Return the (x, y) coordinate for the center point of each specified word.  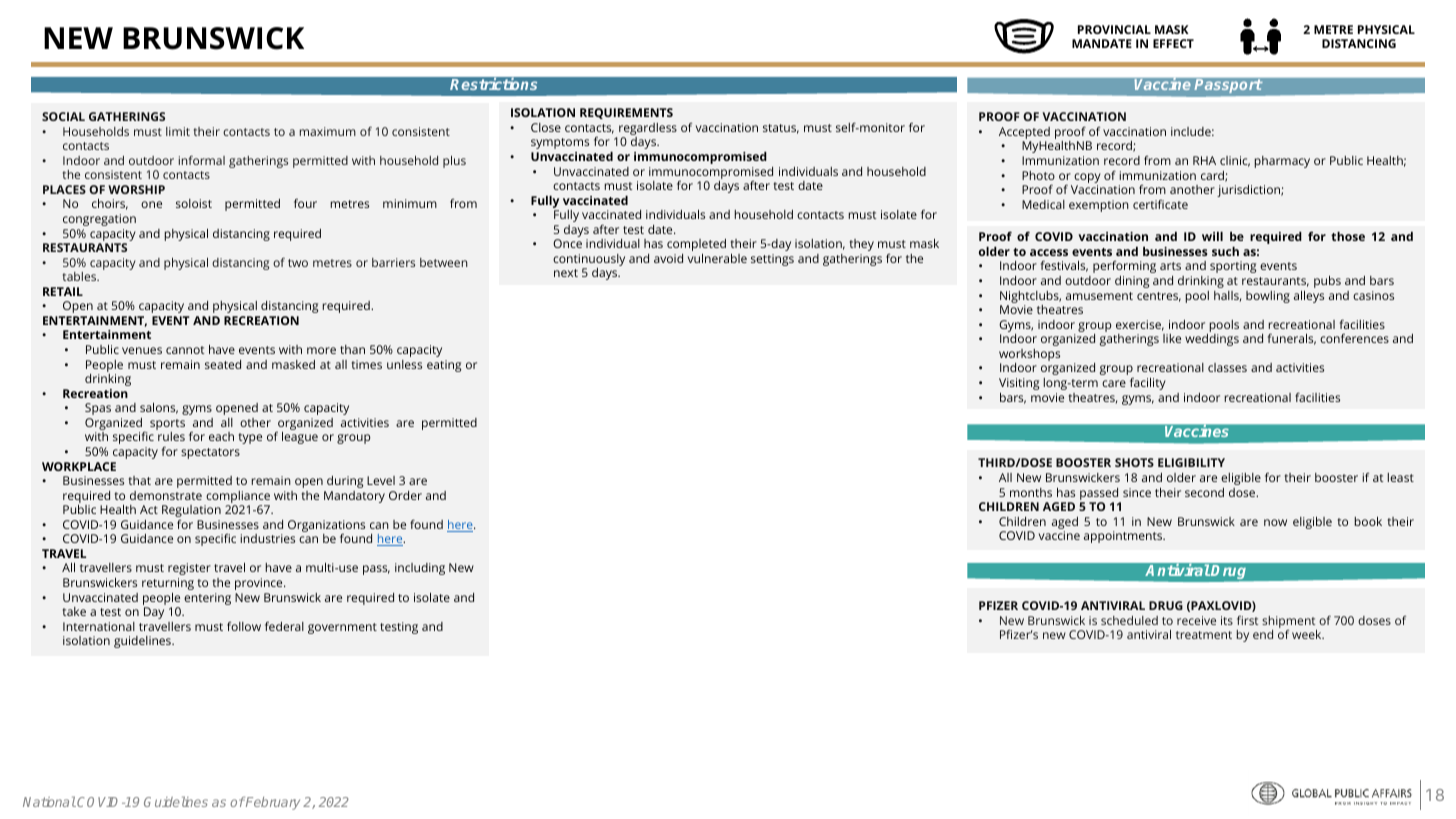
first (1247, 620)
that (140, 480)
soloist (194, 203)
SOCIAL (63, 116)
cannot (185, 350)
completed (696, 245)
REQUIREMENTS (626, 113)
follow (244, 626)
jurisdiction (1249, 191)
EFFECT (1173, 43)
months (1031, 492)
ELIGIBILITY (1191, 462)
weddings (1212, 340)
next (566, 273)
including (420, 569)
